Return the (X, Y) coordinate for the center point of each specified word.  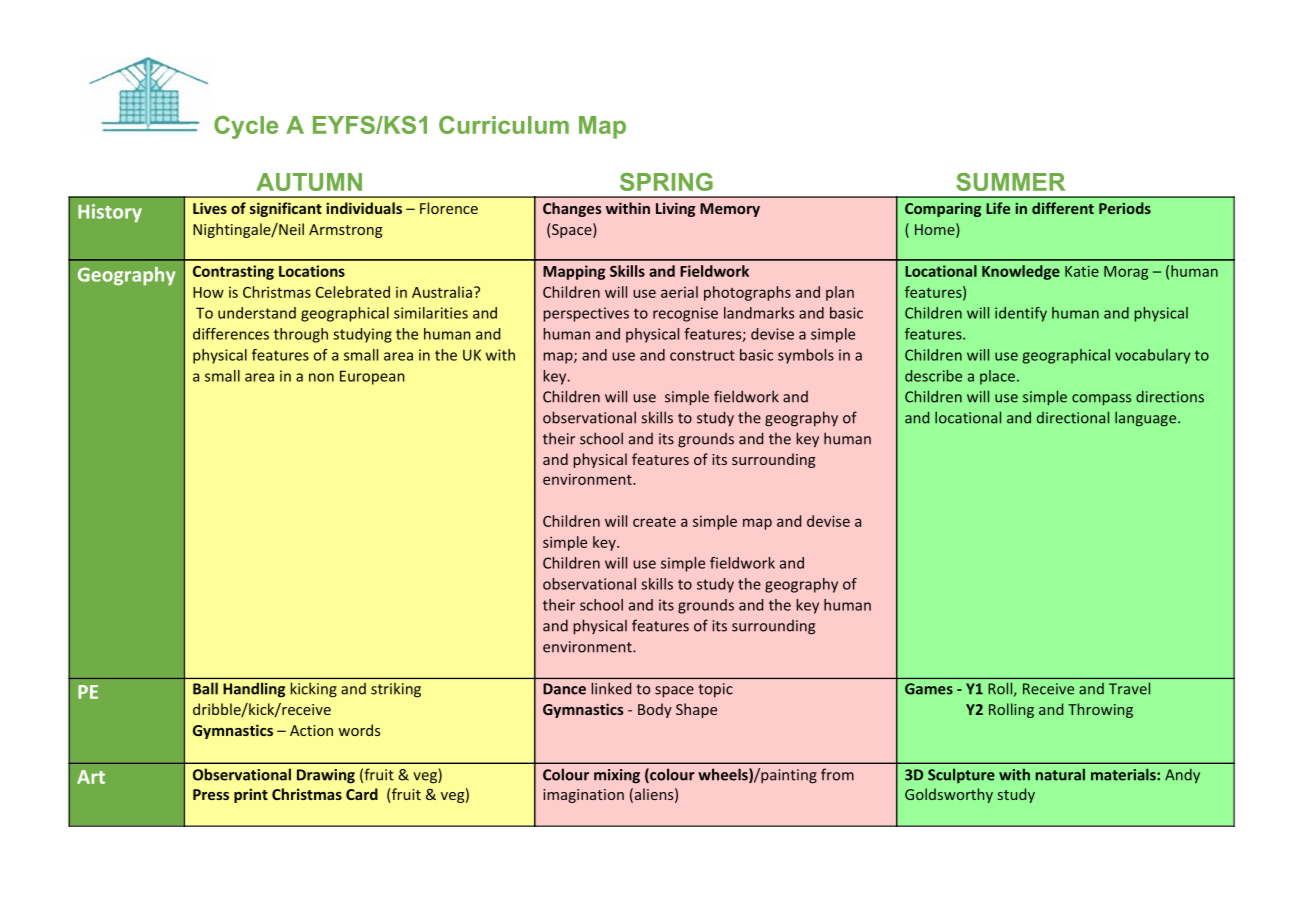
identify (1021, 314)
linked (611, 688)
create (654, 522)
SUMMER (1010, 182)
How (208, 292)
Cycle (246, 127)
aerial (679, 292)
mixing (617, 776)
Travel (1129, 688)
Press (211, 794)
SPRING (666, 182)
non (321, 377)
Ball (205, 688)
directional (1073, 417)
